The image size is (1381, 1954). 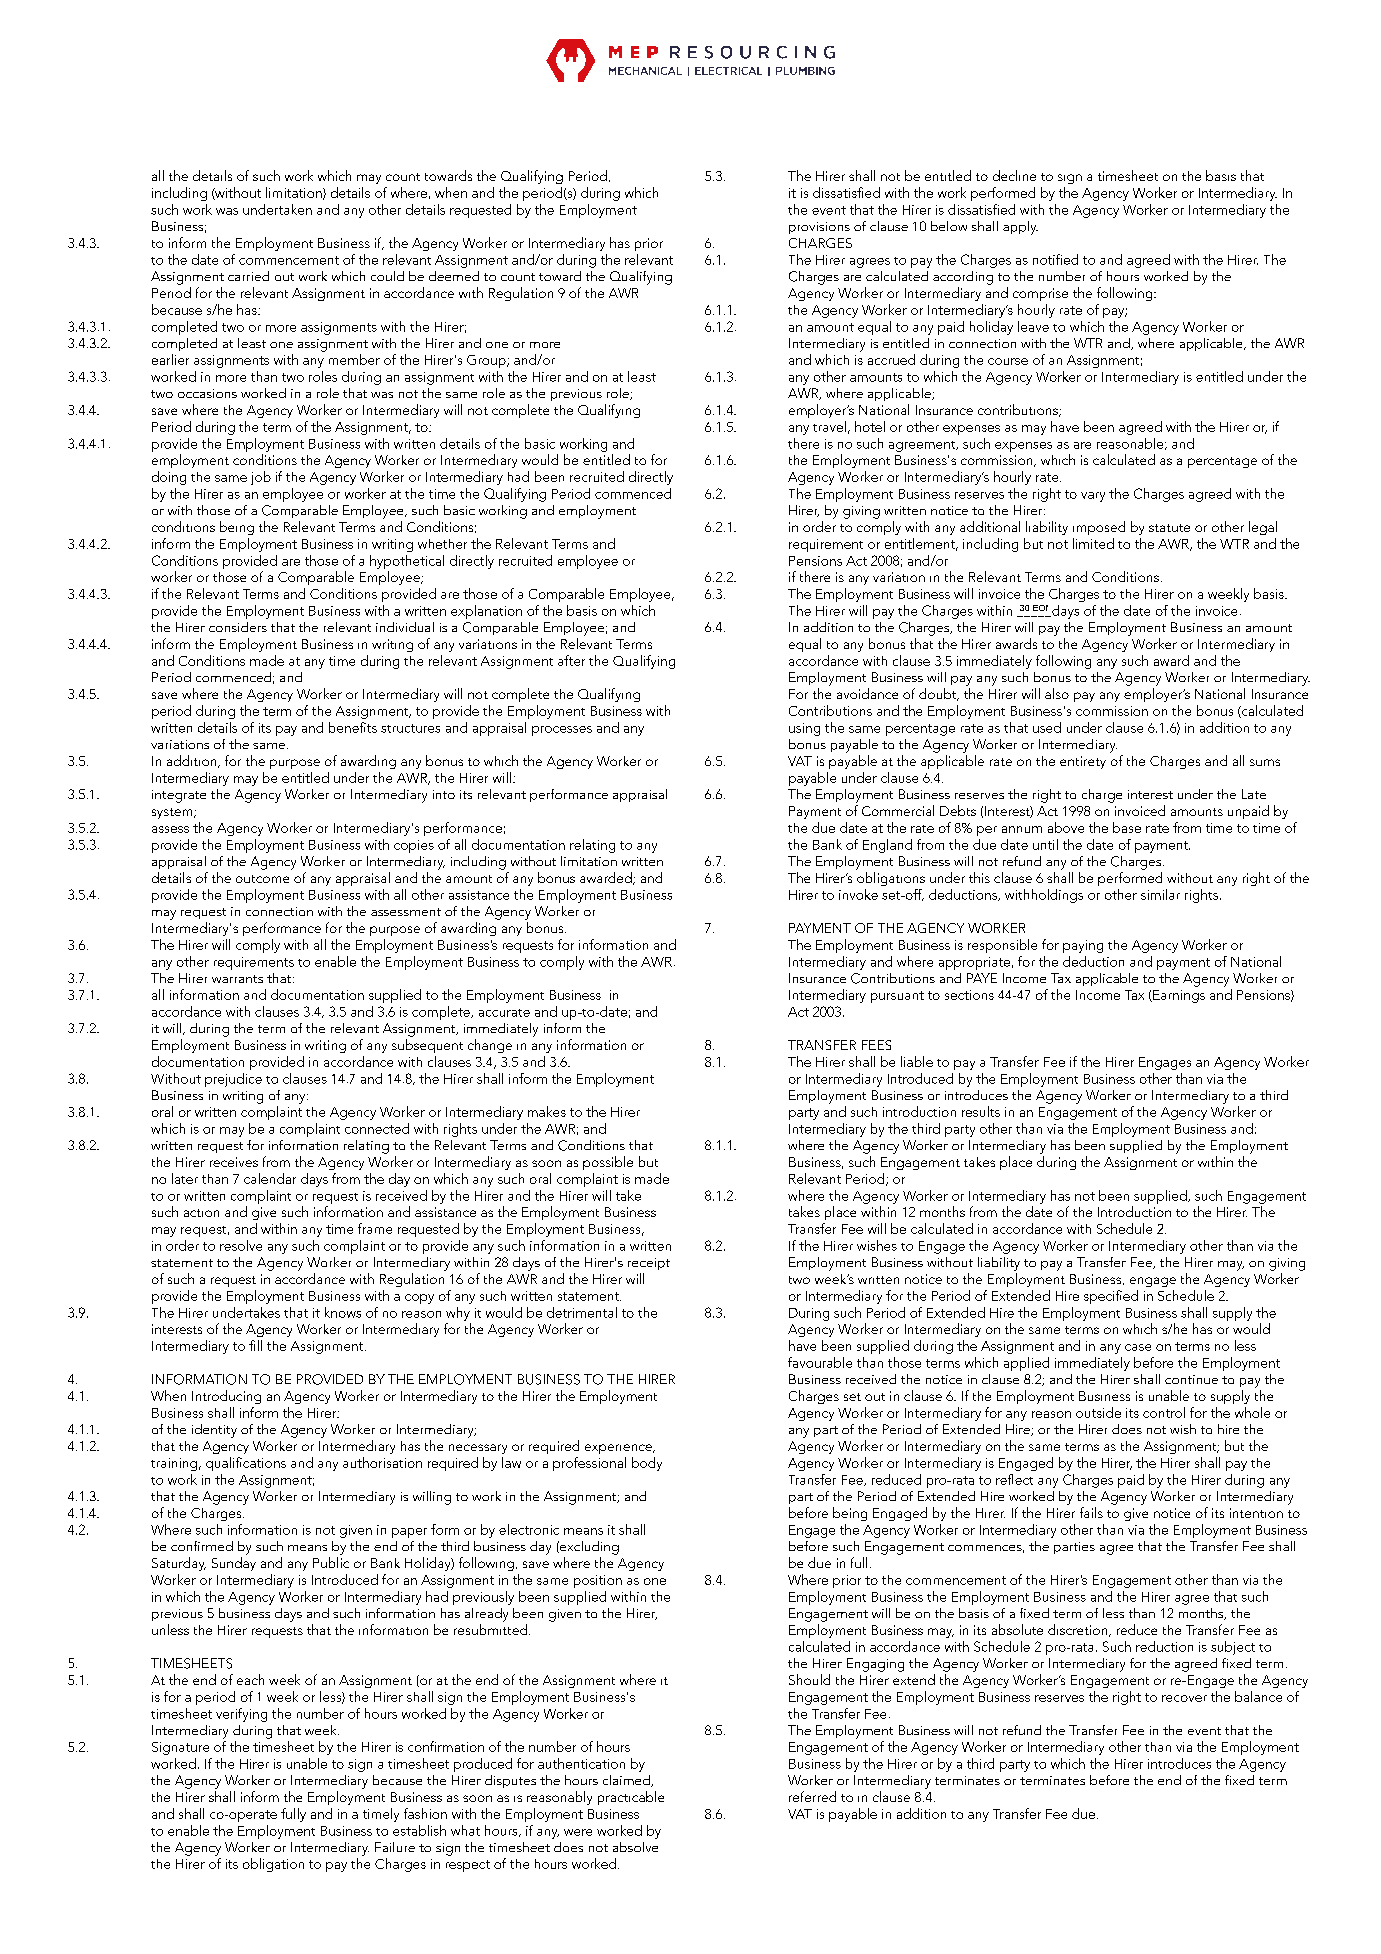 What do you see at coordinates (261, 478) in the page?
I see `job` at bounding box center [261, 478].
